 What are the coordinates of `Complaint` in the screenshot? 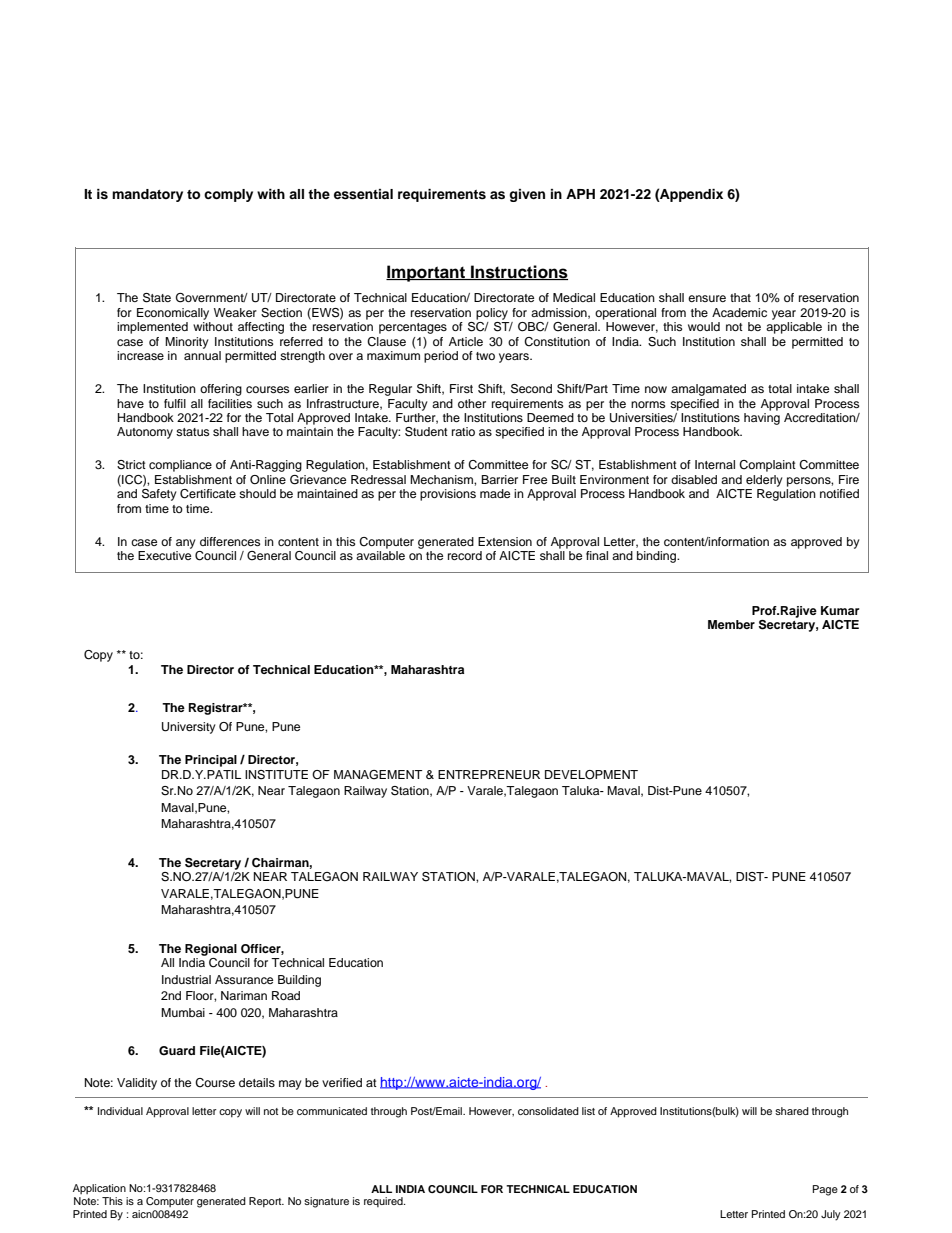 It's located at (767, 466).
